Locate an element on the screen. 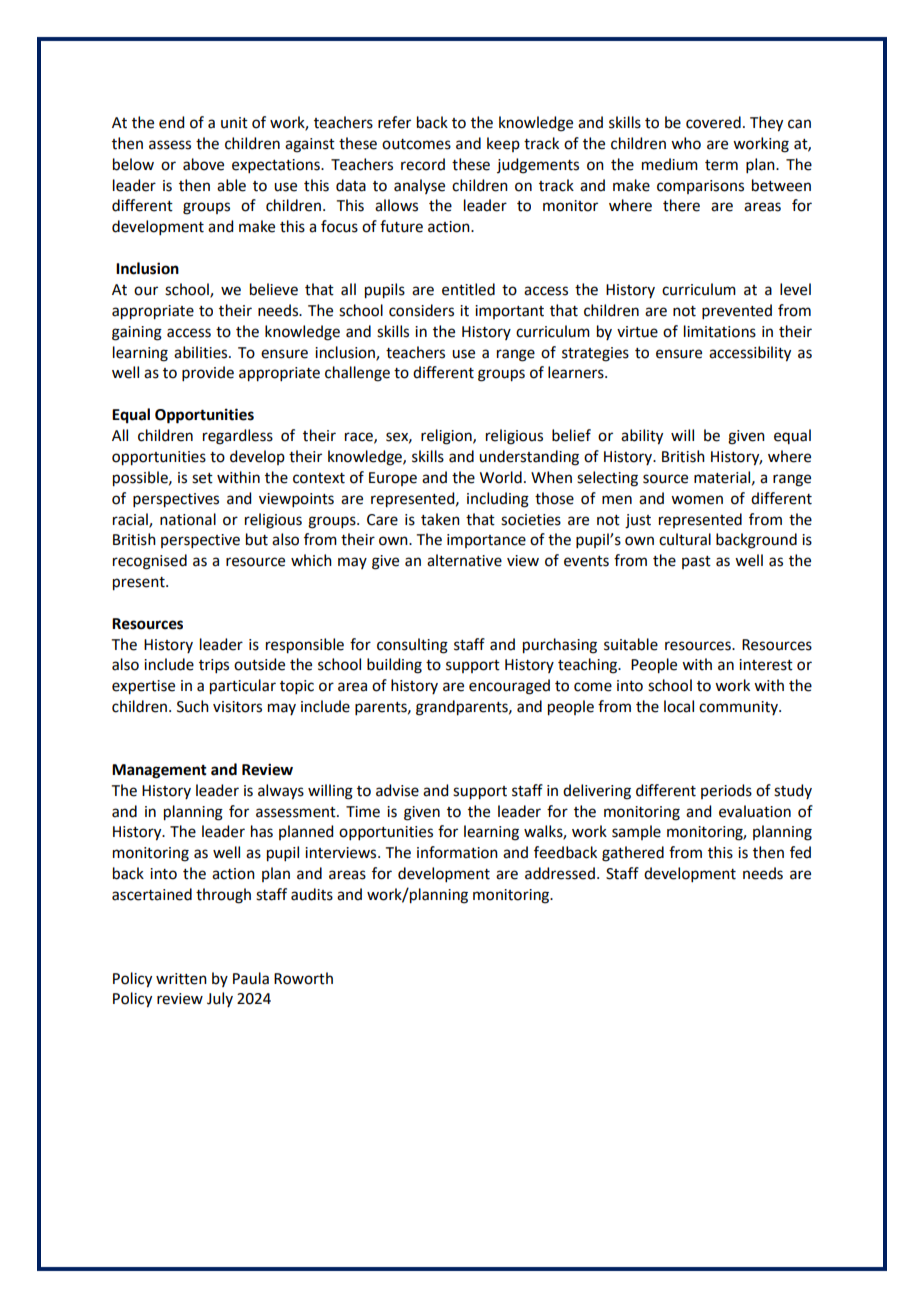  term is located at coordinates (721, 165).
